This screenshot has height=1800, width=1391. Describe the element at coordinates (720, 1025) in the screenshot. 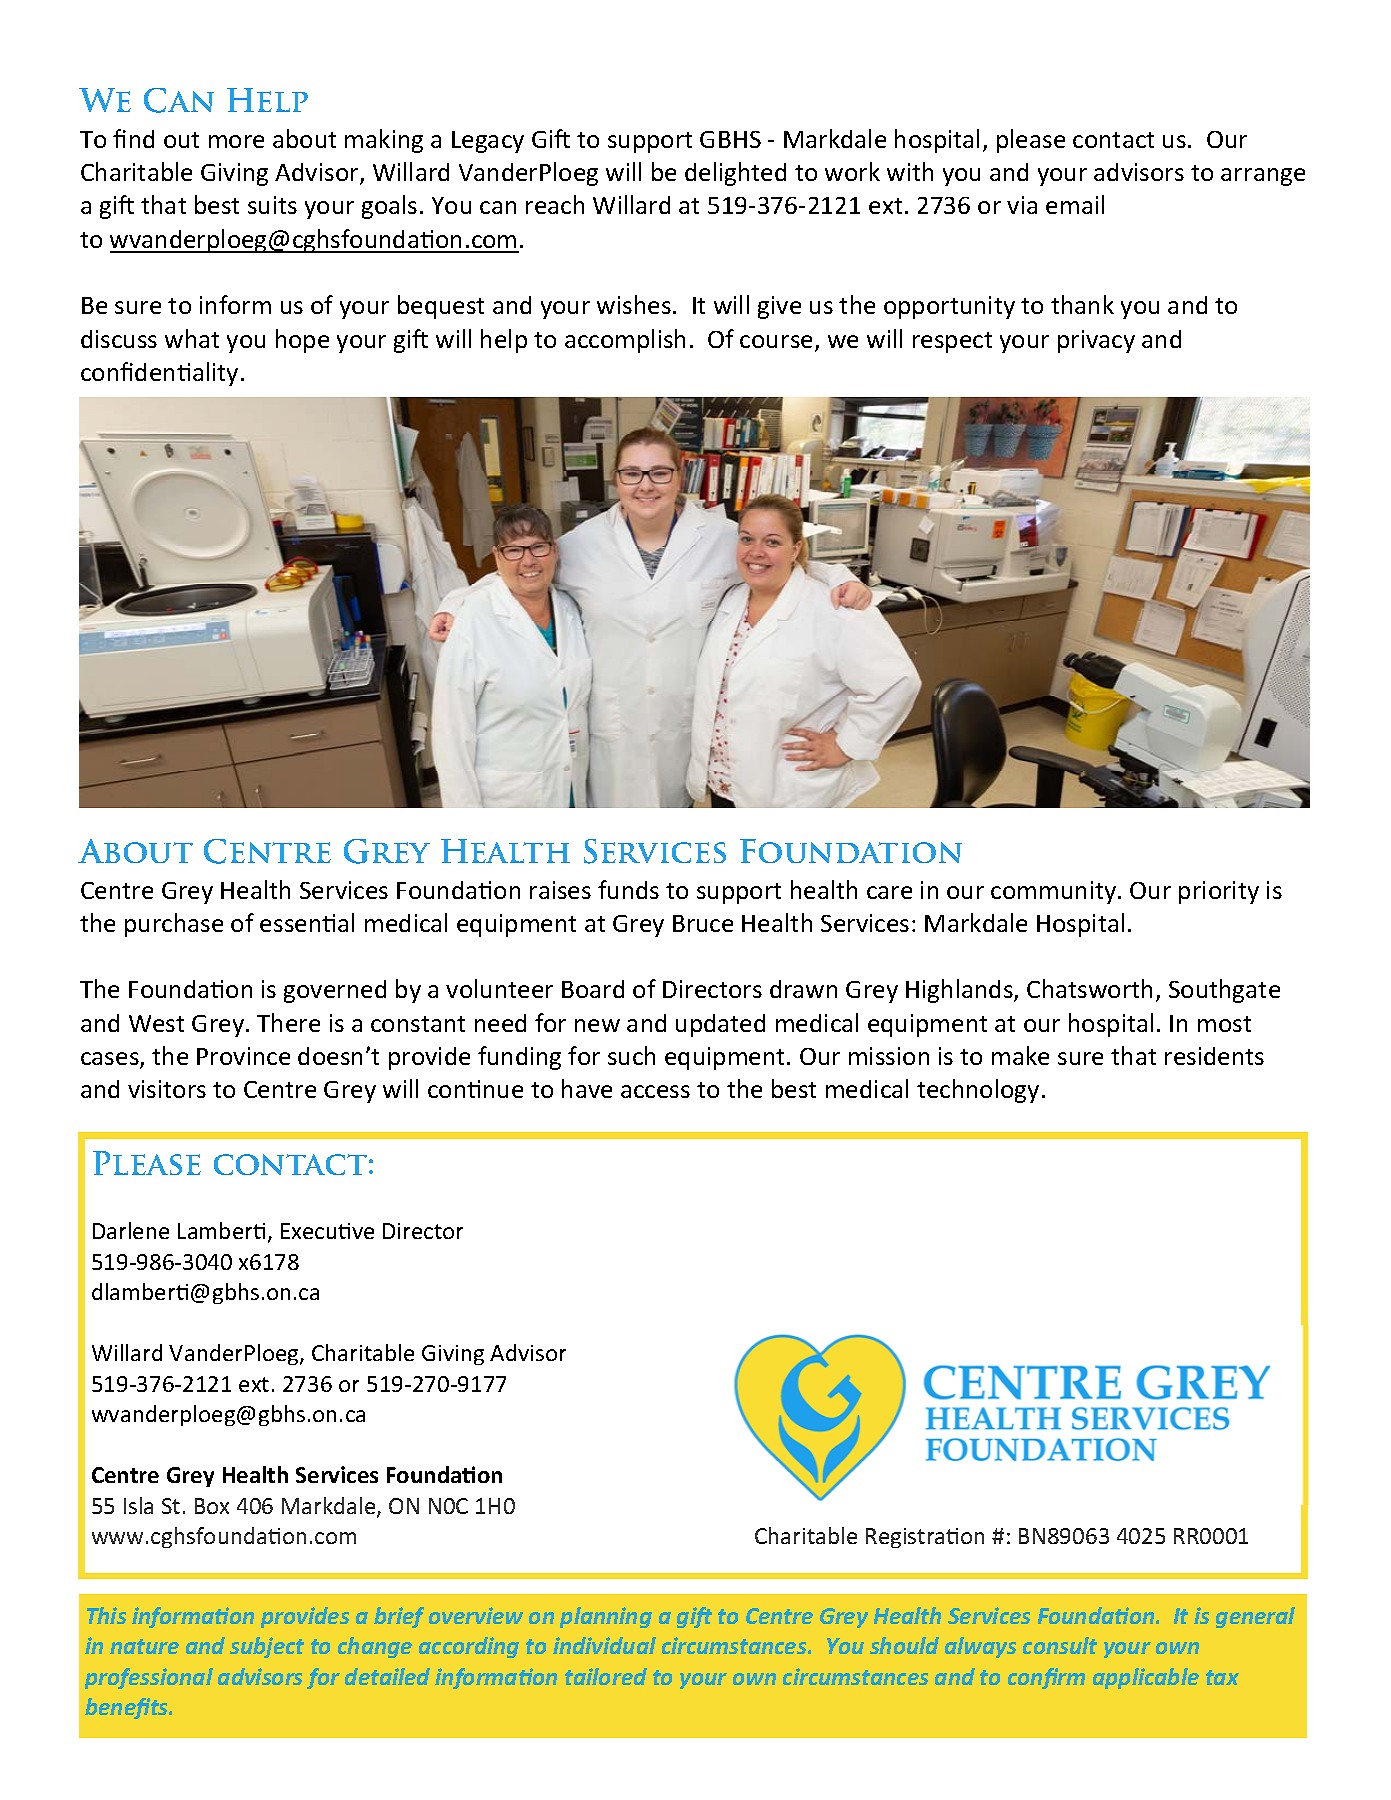

I see `updated` at that location.
